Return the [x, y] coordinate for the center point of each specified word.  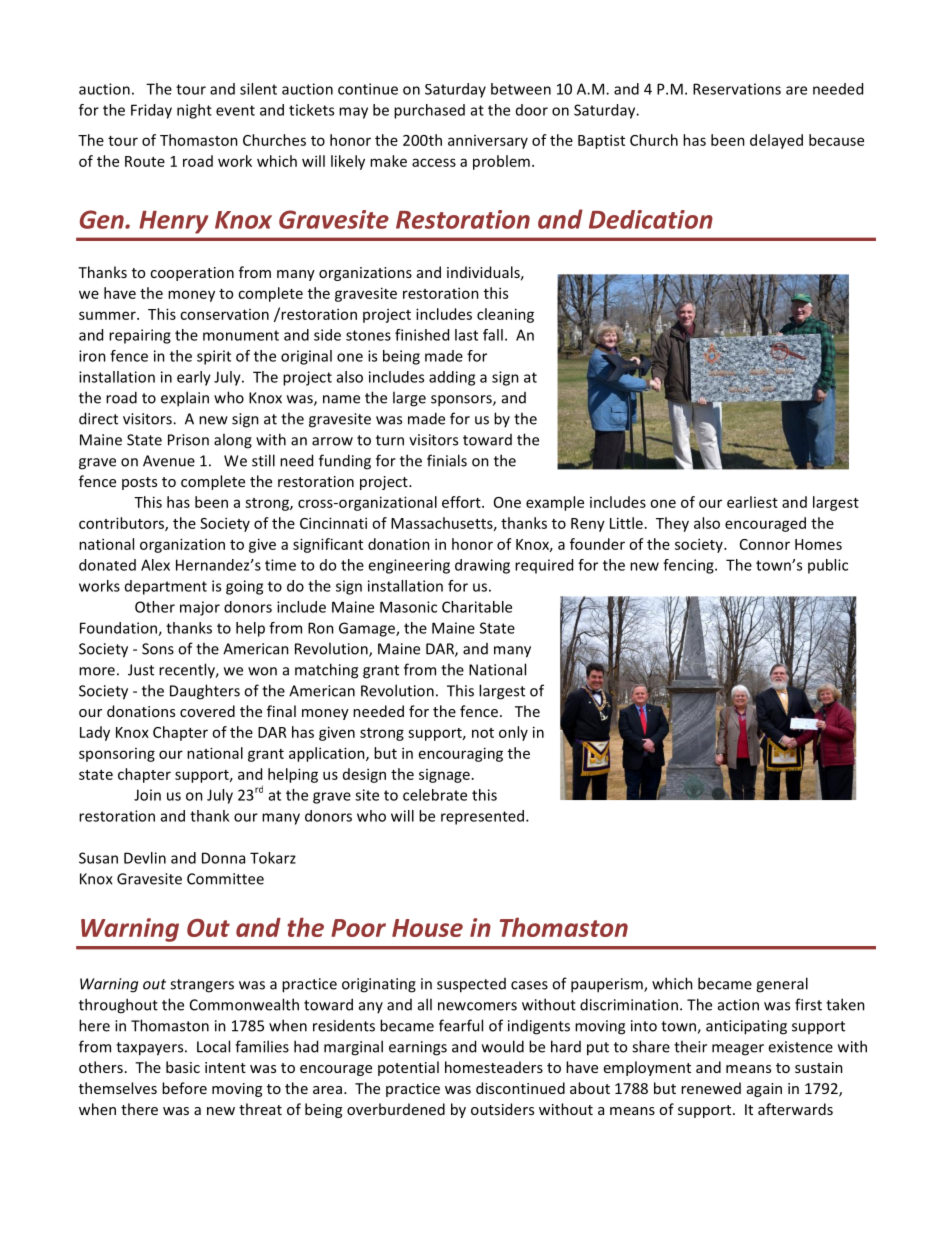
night [194, 111]
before [184, 1088]
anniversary [488, 142]
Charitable [477, 607]
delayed [776, 141]
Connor [765, 544]
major [200, 608]
